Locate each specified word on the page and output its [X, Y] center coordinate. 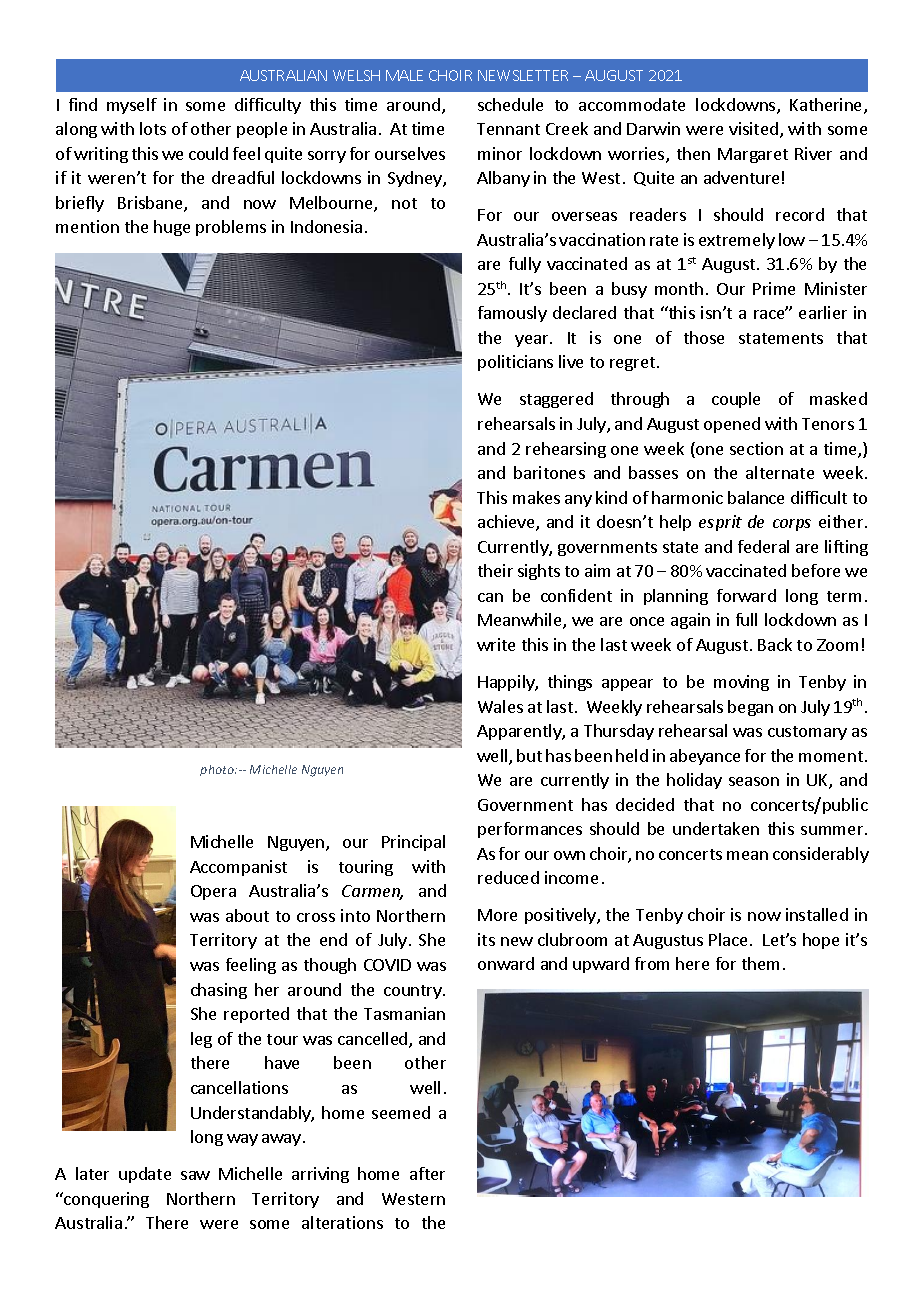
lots [153, 128]
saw [195, 1175]
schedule [510, 104]
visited [753, 128]
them [760, 963]
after [427, 1173]
